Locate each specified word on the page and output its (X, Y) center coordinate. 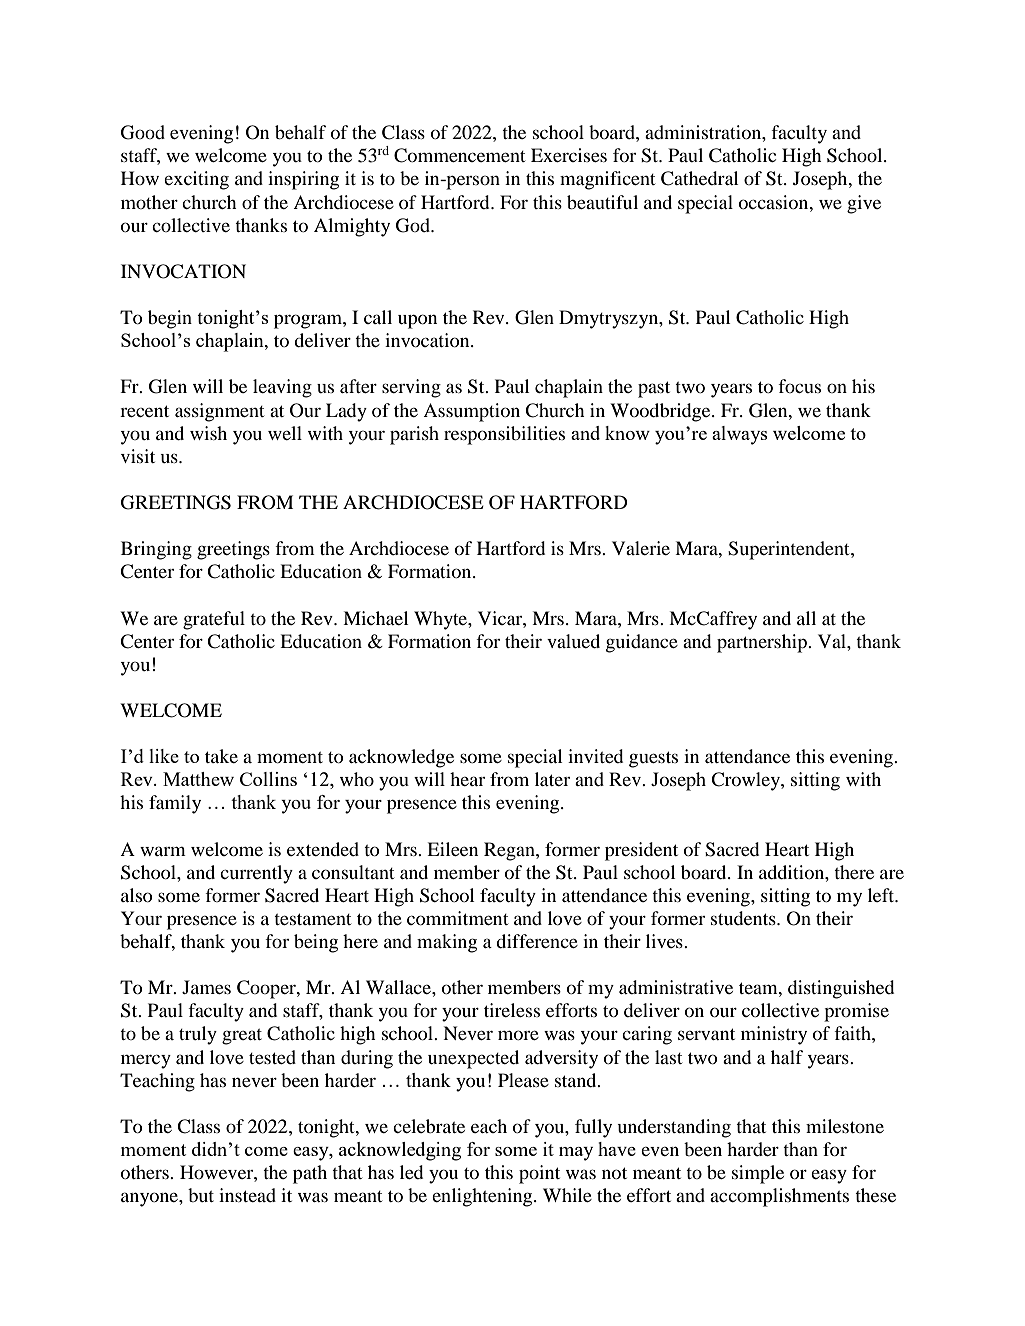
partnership (763, 643)
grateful (214, 620)
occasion (775, 202)
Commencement (459, 155)
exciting (196, 180)
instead (247, 1195)
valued (573, 641)
